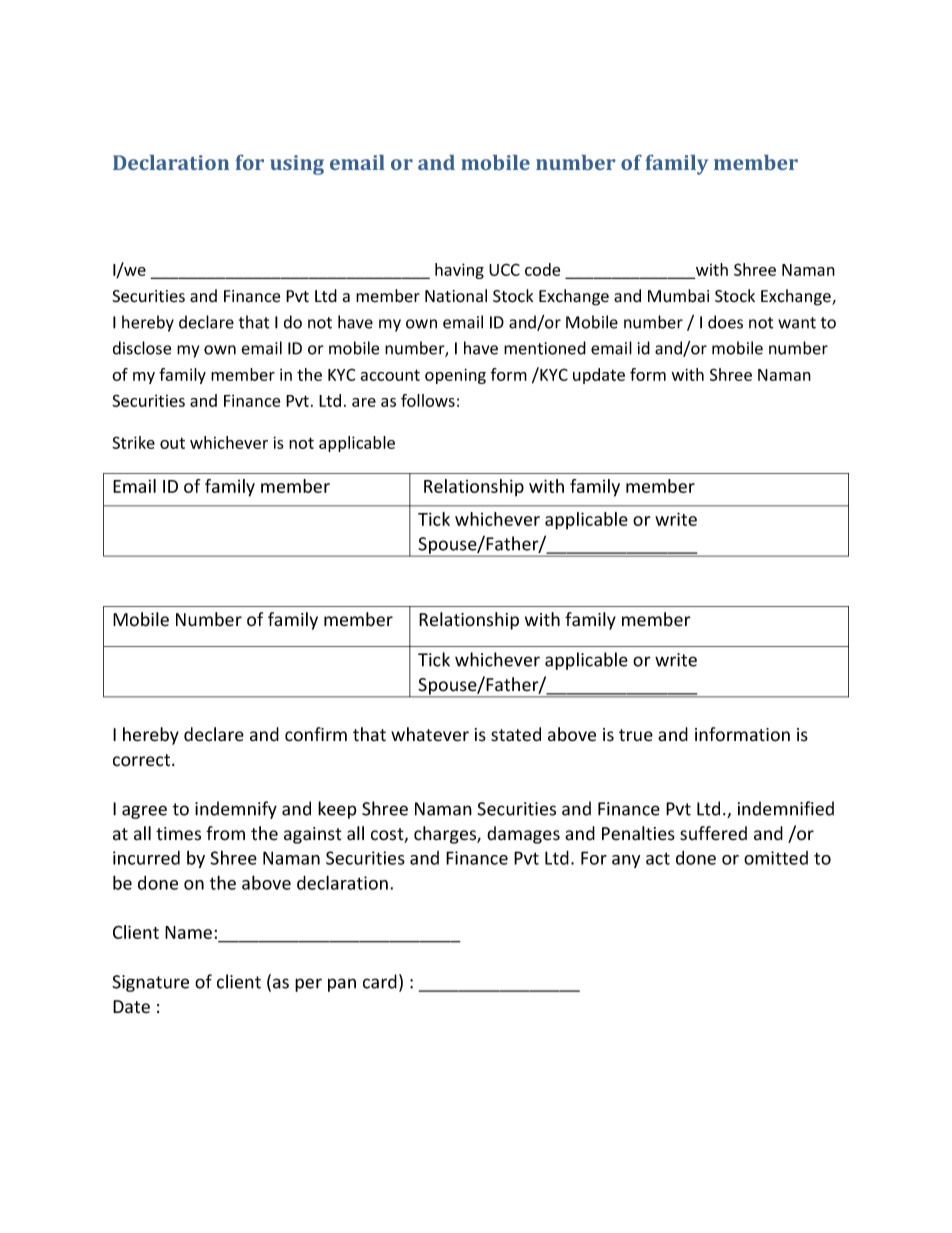  I want to click on whatever, so click(430, 734).
